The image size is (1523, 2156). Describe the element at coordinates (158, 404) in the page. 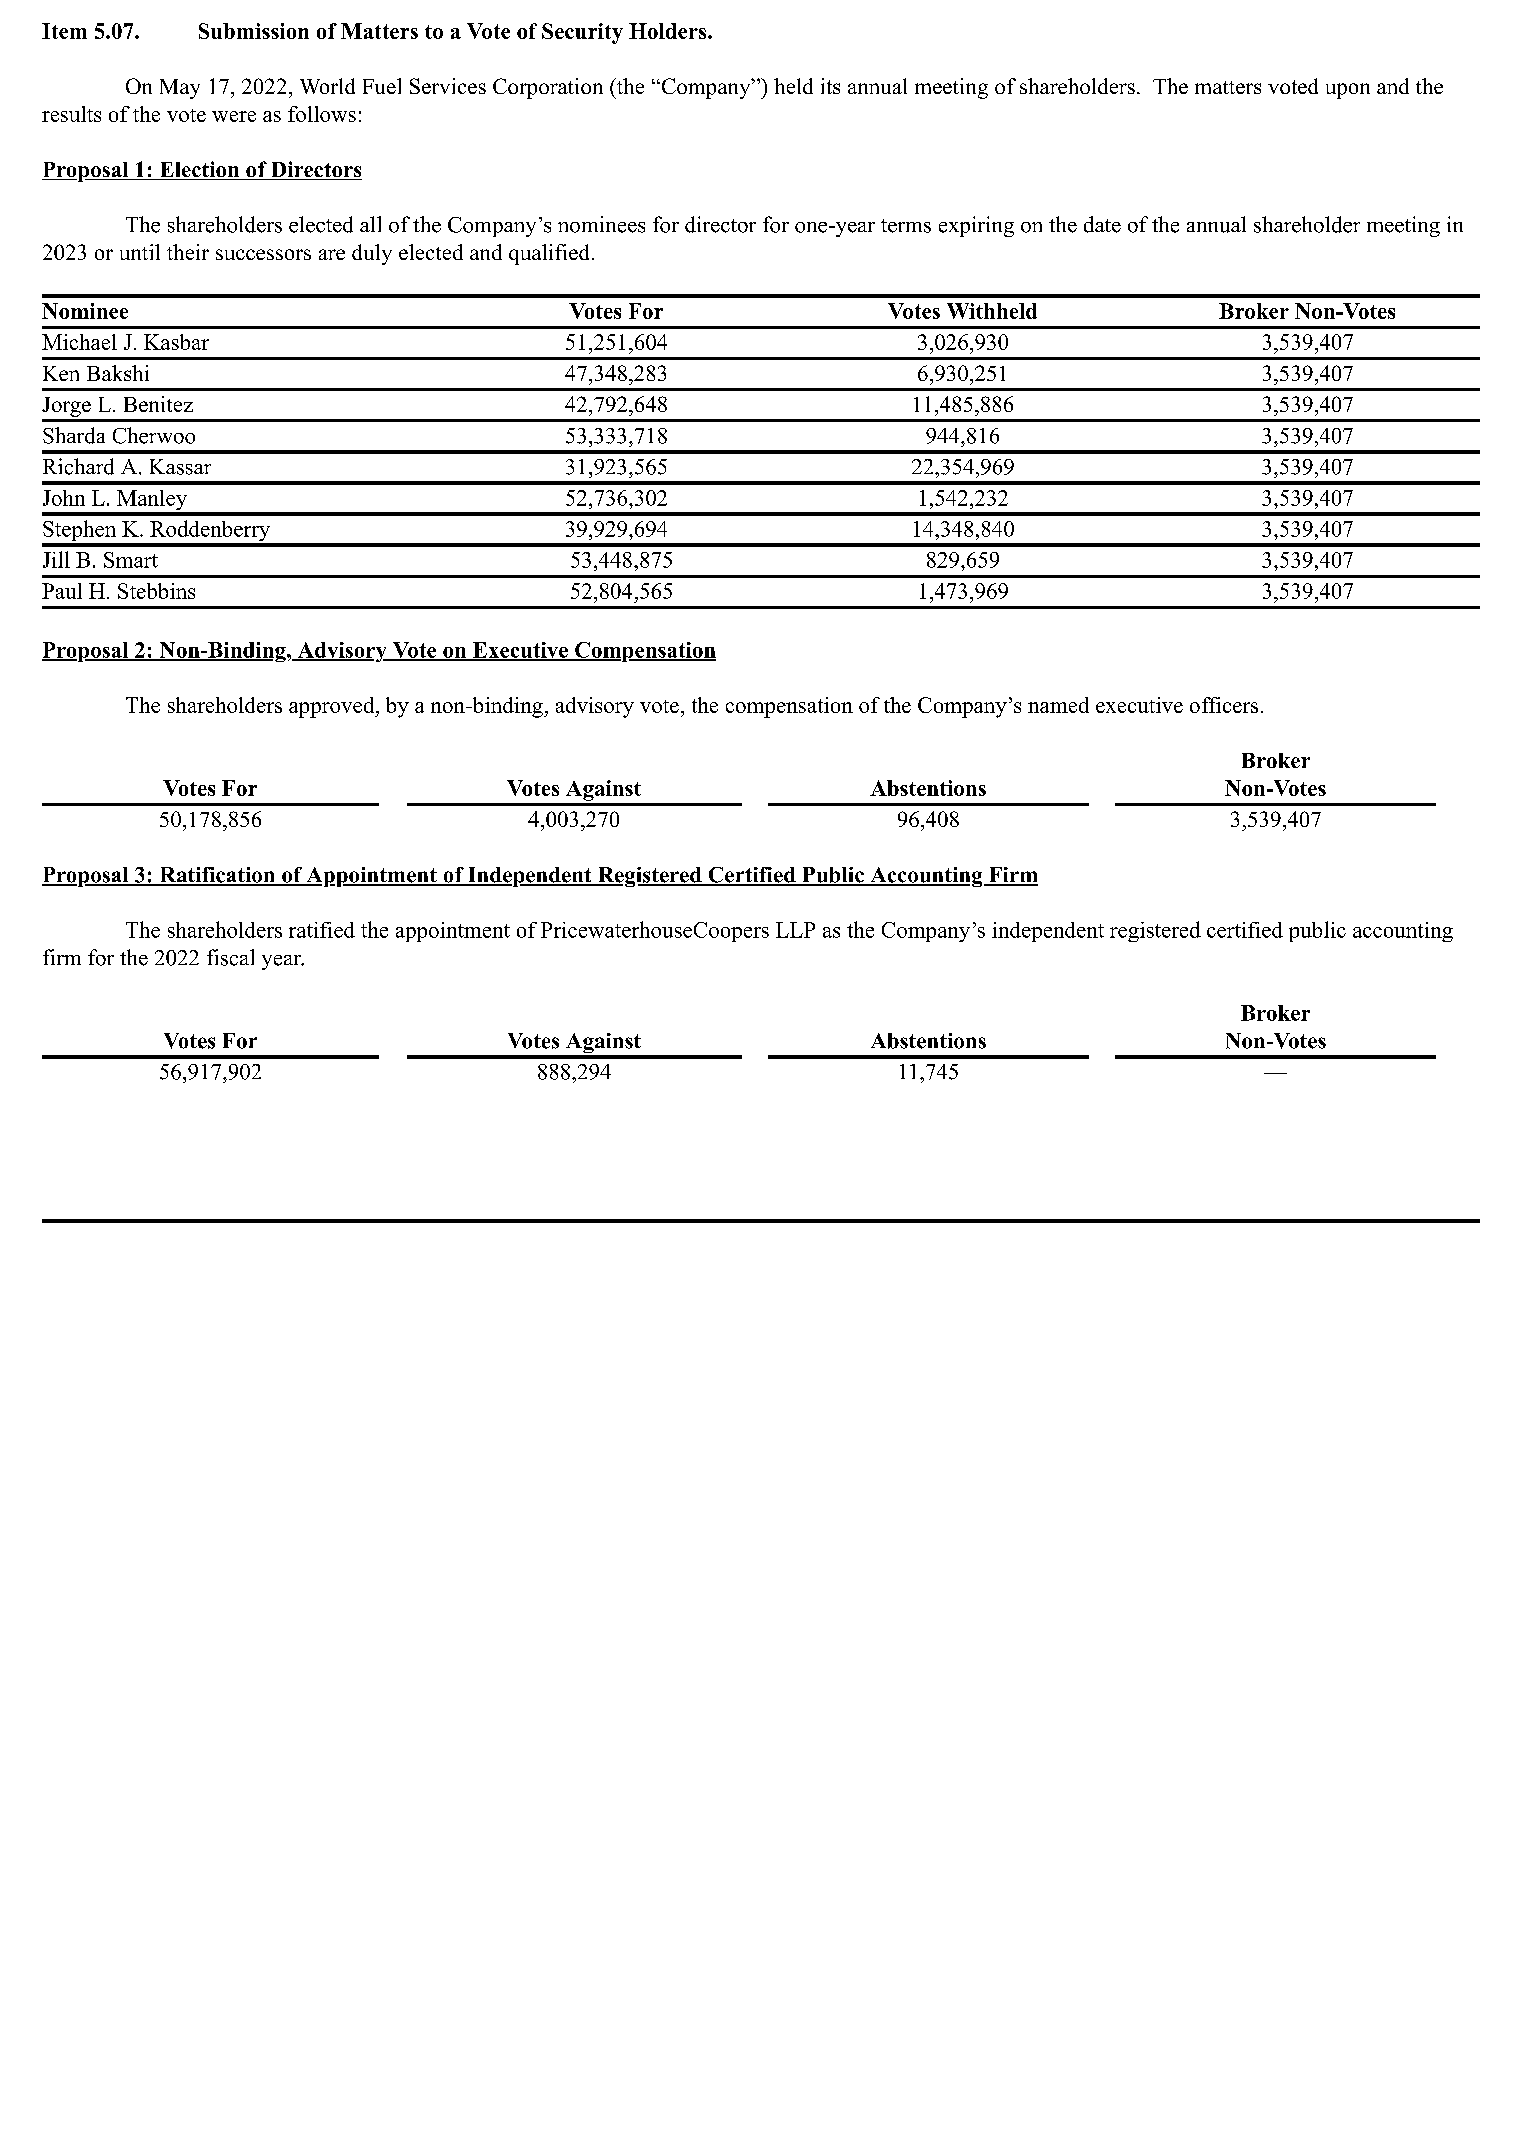

I see `Benitez` at that location.
